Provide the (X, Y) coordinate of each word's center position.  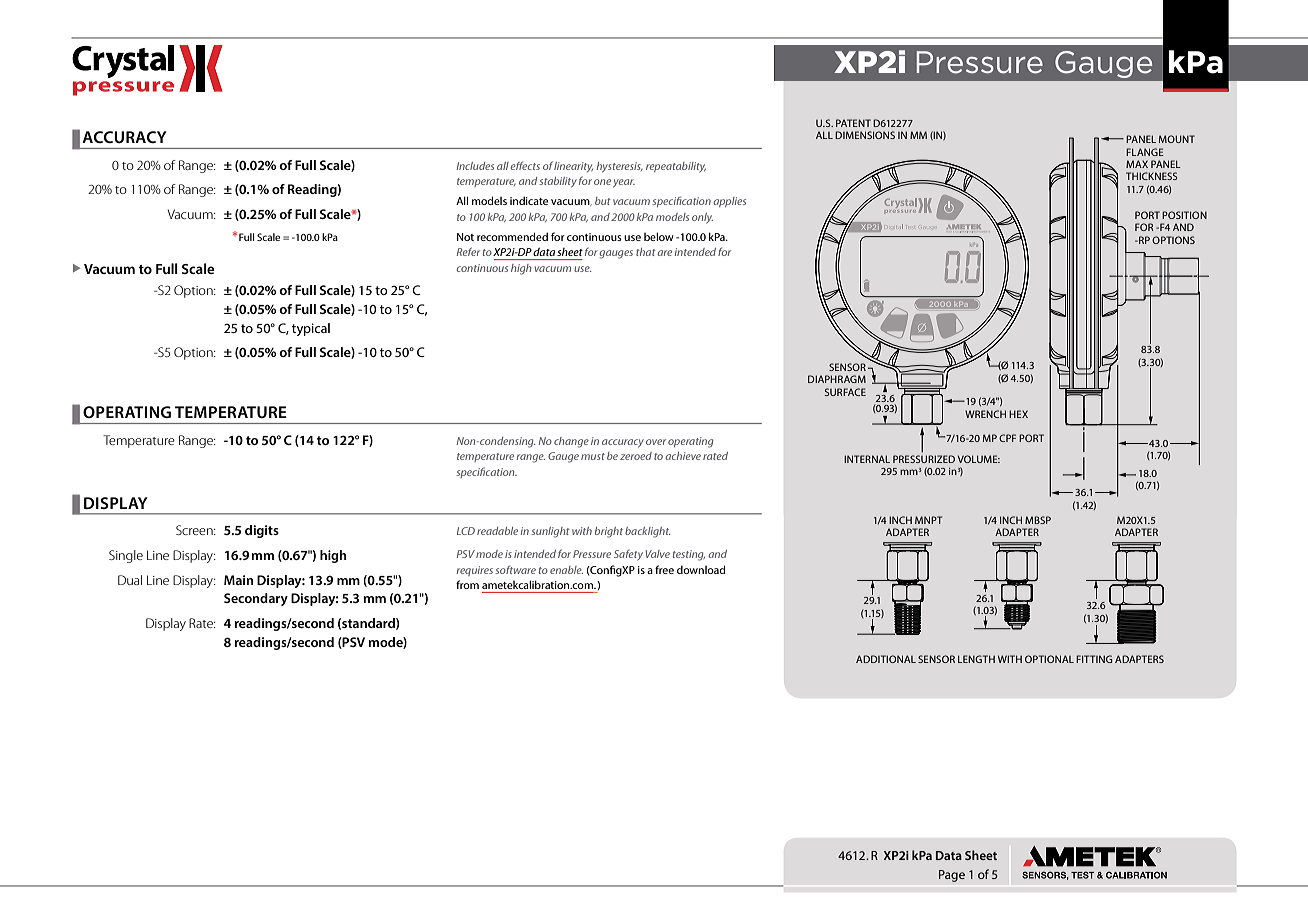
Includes (475, 166)
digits (262, 531)
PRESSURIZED (924, 459)
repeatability (676, 167)
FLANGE (1145, 152)
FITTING (1094, 659)
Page (952, 876)
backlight (647, 532)
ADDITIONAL (886, 659)
